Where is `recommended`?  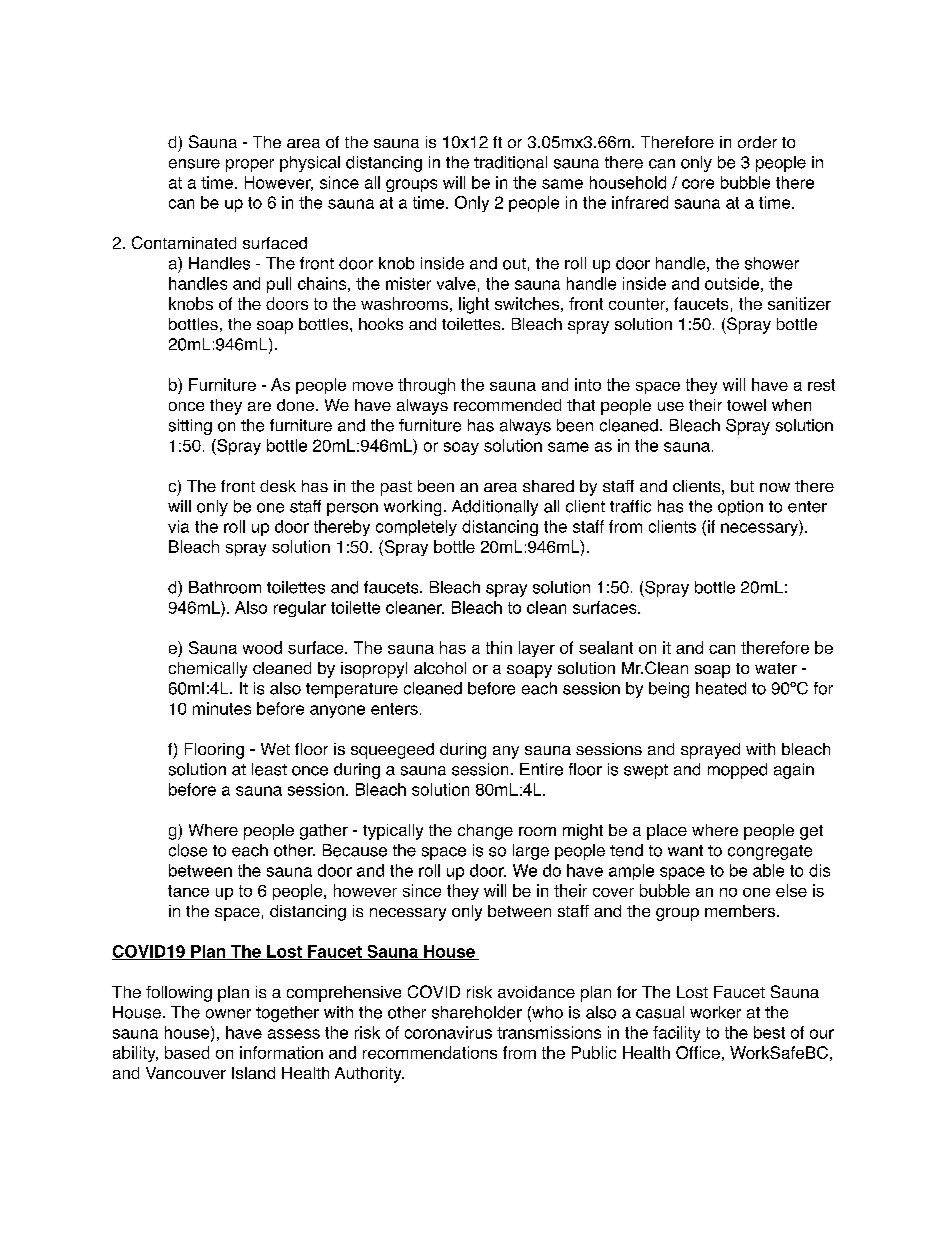
recommended is located at coordinates (507, 405).
